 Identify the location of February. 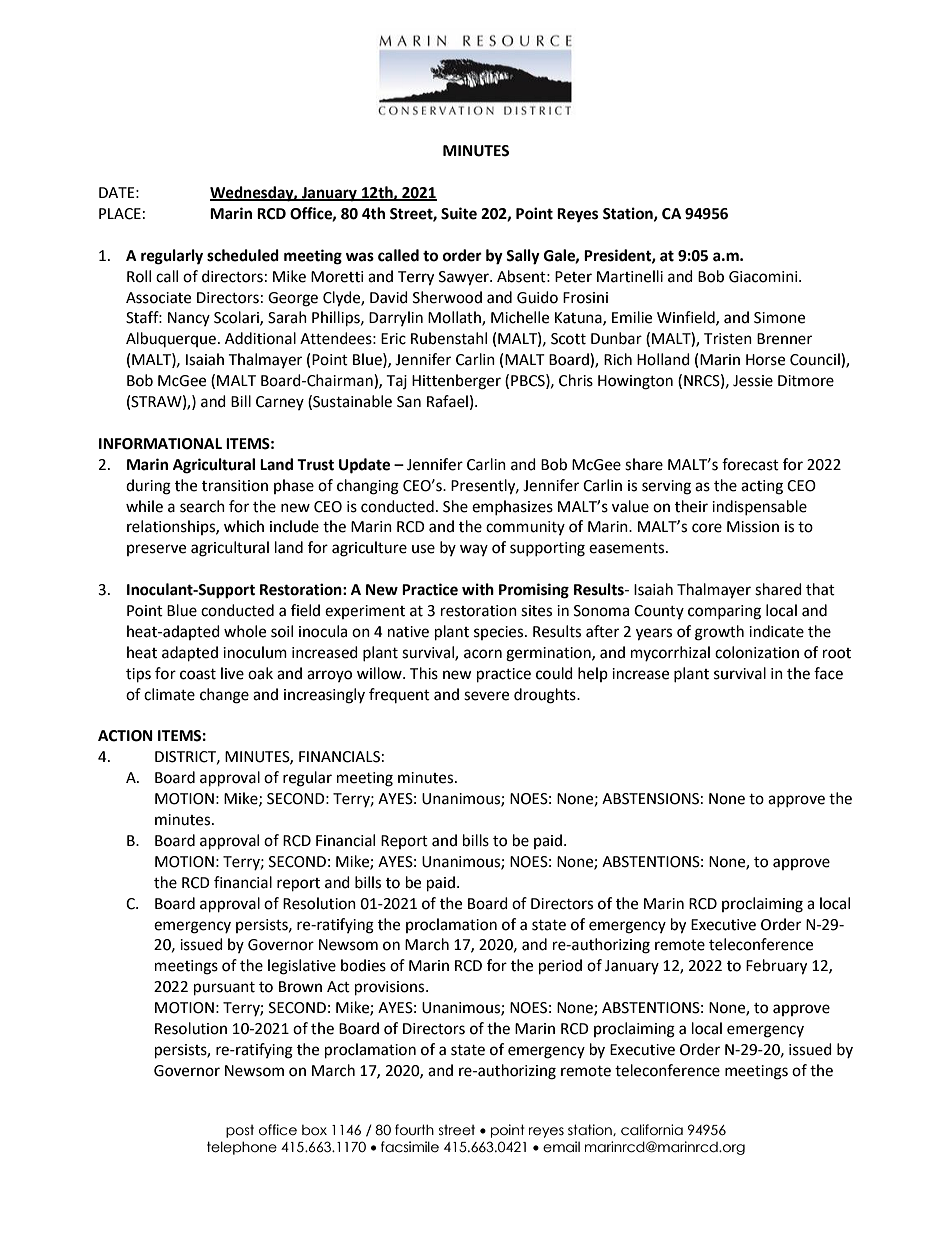
(776, 967).
